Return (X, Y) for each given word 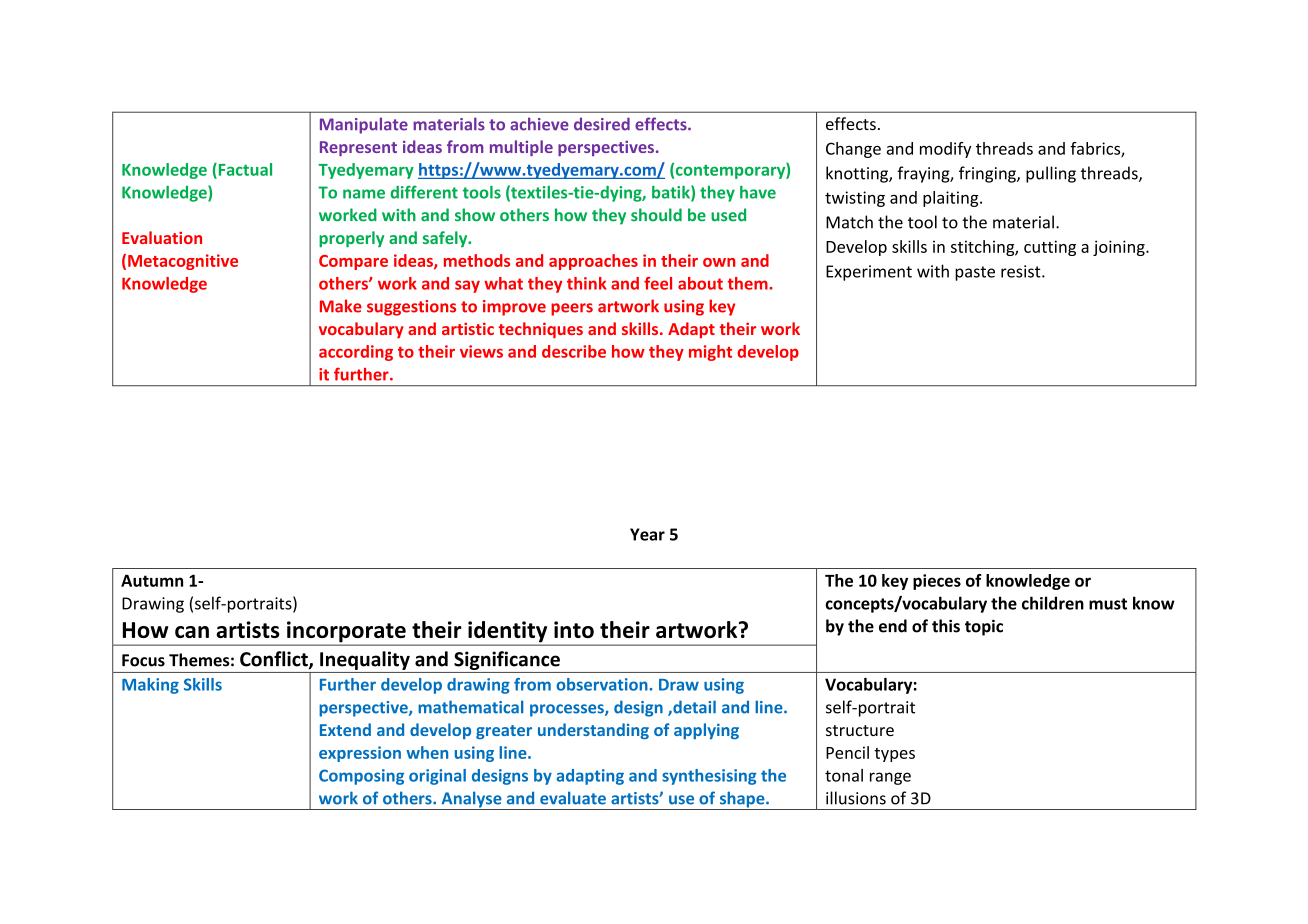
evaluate (573, 798)
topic (984, 627)
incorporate (346, 633)
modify (945, 150)
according (356, 353)
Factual (244, 170)
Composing (361, 777)
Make (341, 306)
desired (602, 124)
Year (647, 534)
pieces (937, 582)
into (574, 629)
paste (975, 273)
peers (572, 309)
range (890, 778)
